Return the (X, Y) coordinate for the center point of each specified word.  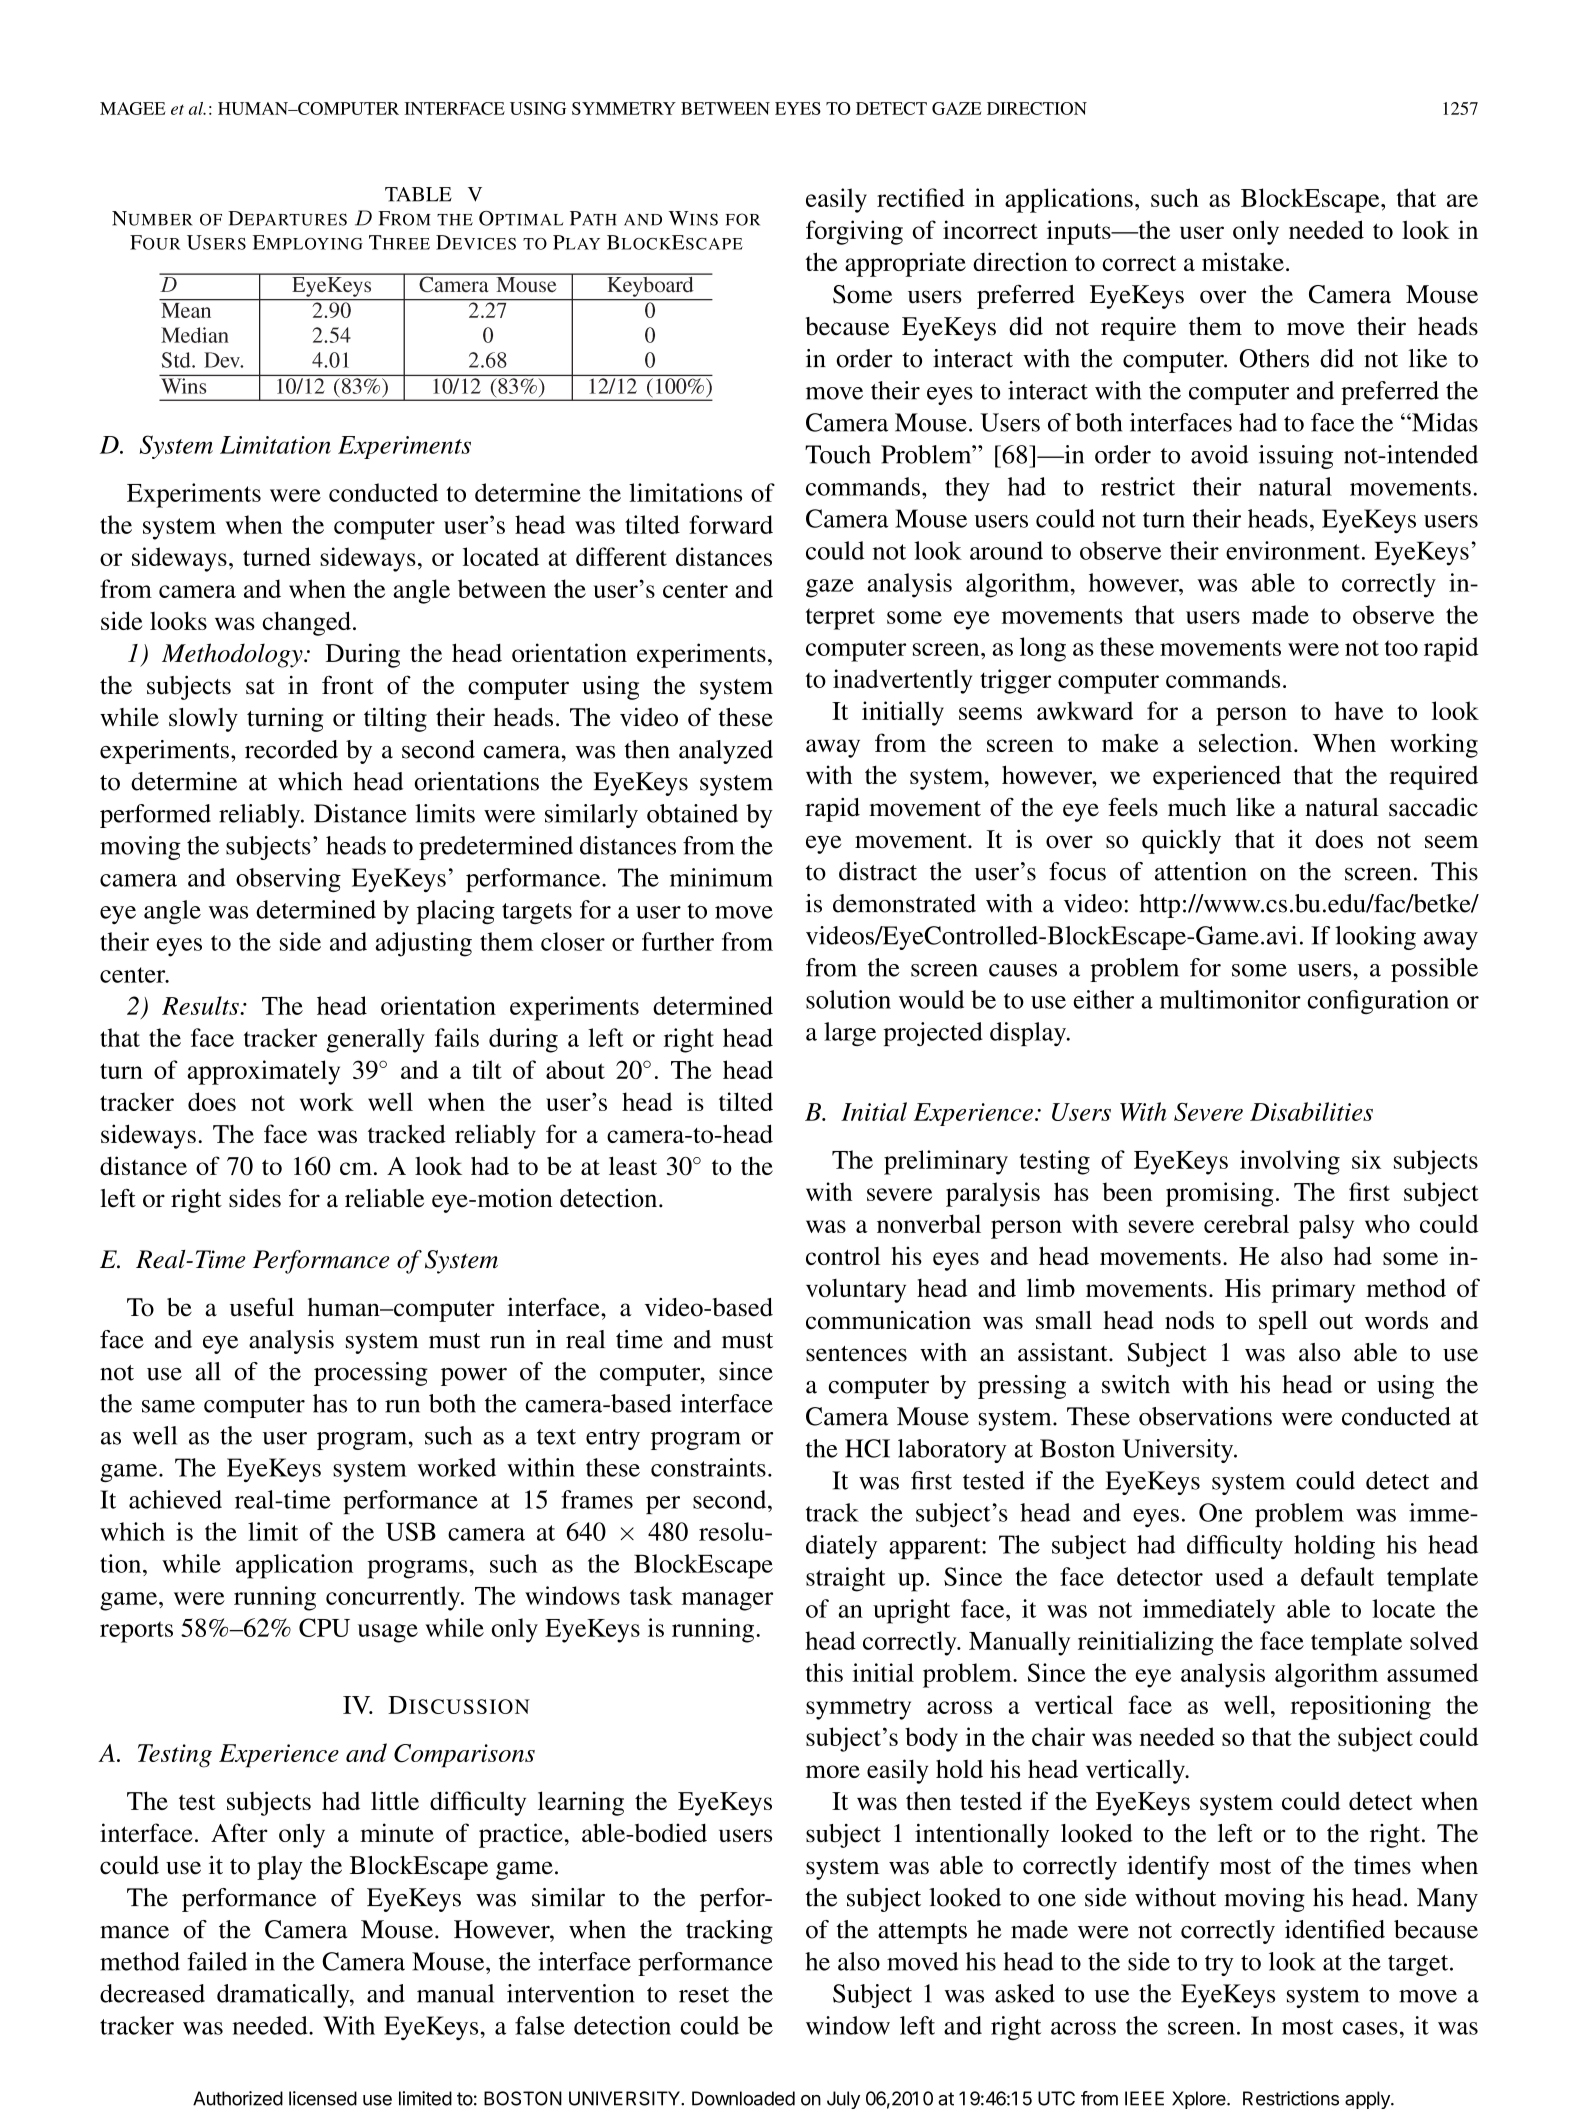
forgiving (854, 232)
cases (1370, 2028)
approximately (263, 1072)
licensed (323, 2098)
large (850, 1034)
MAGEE (132, 108)
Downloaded (743, 2098)
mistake (1243, 261)
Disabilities (1311, 1111)
